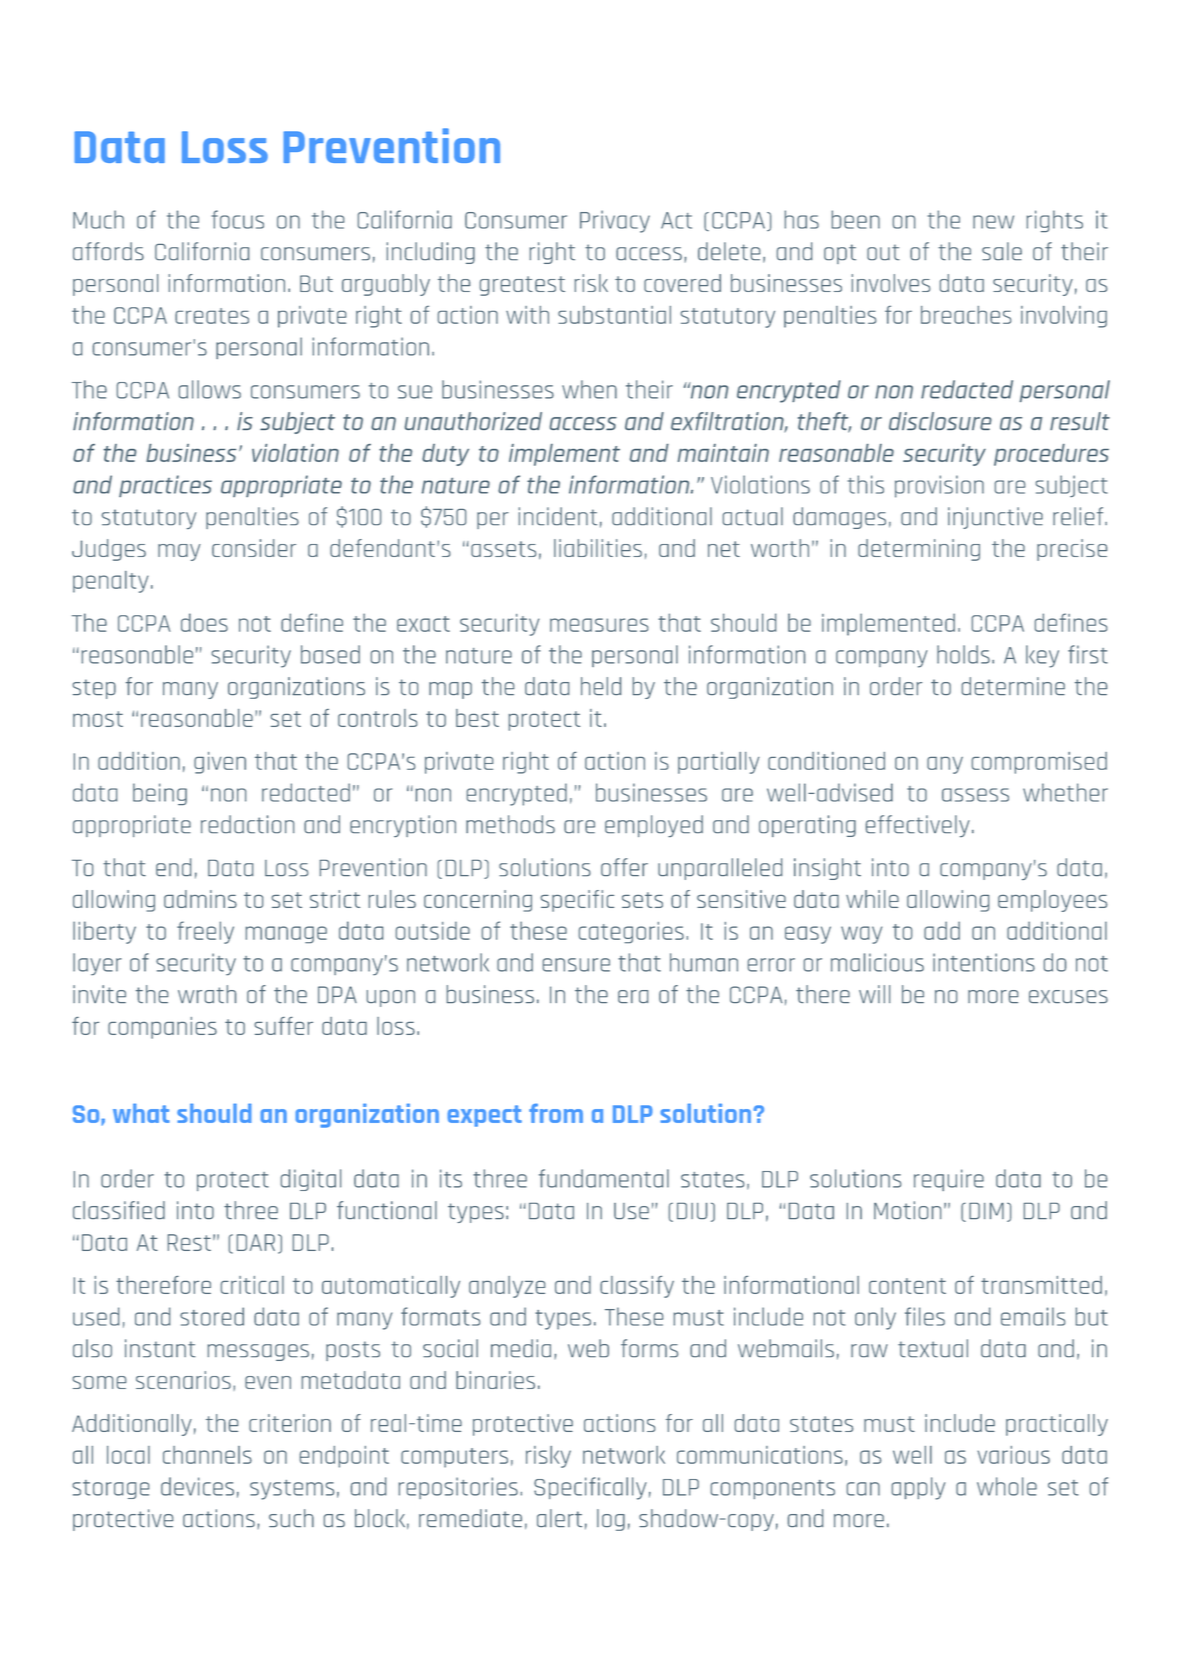 This document has width=1180, height=1669. Describe the element at coordinates (238, 219) in the document. I see `focus` at that location.
